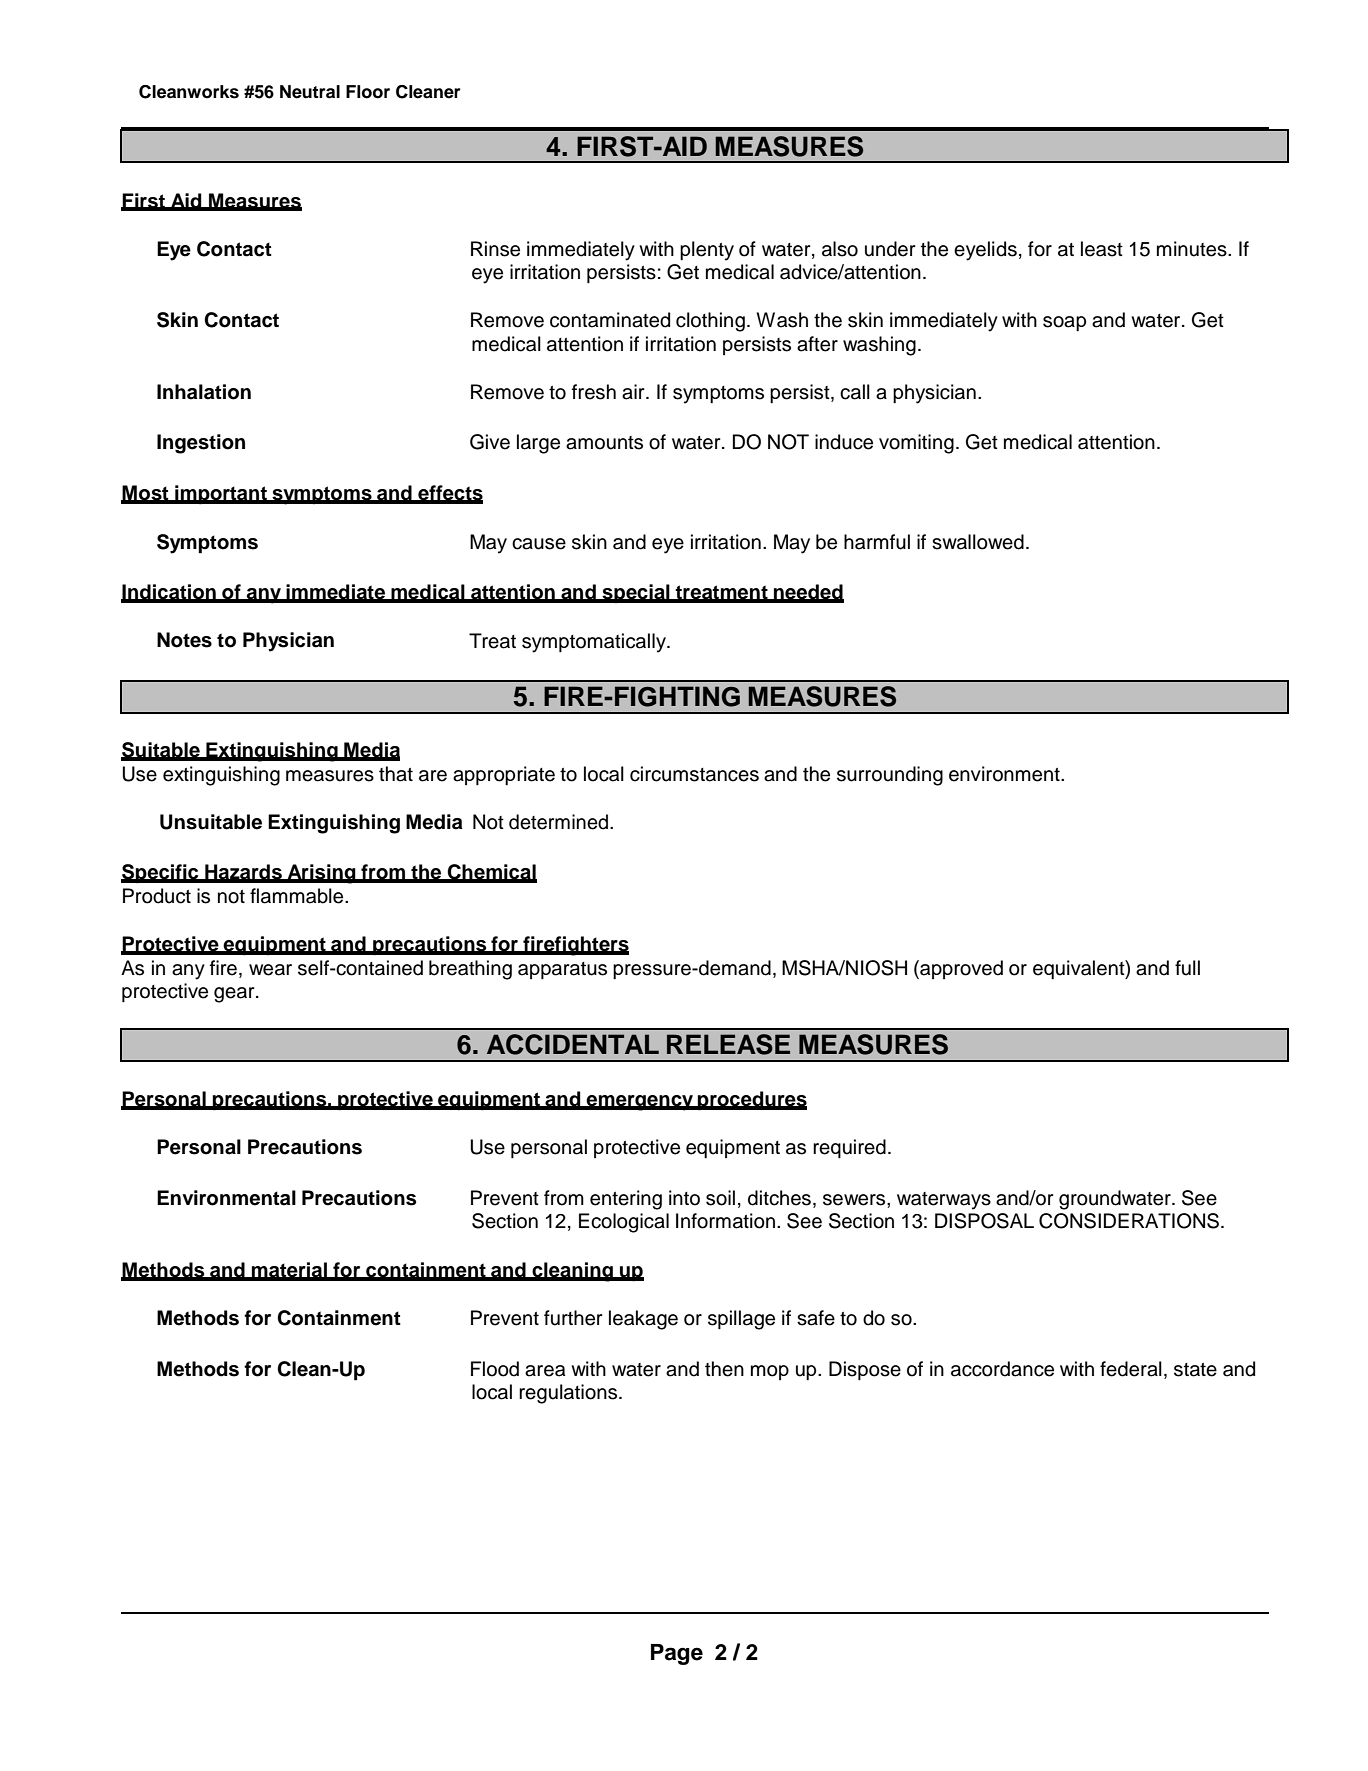 This page has width=1368, height=1771. Describe the element at coordinates (310, 92) in the page. I see `Neutral` at that location.
